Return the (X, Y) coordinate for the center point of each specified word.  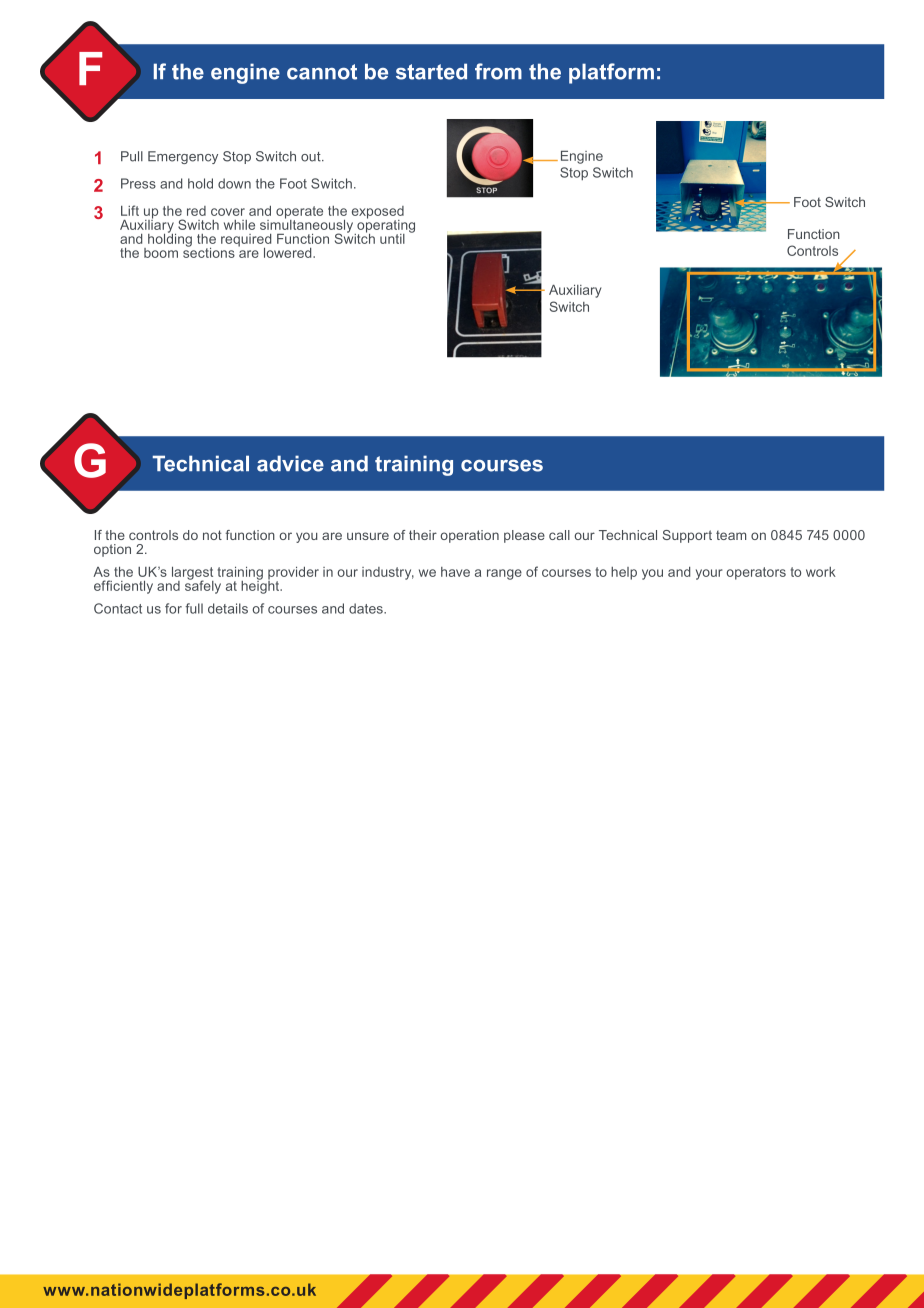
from (498, 71)
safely (203, 586)
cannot (322, 72)
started (431, 71)
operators (756, 573)
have (455, 572)
